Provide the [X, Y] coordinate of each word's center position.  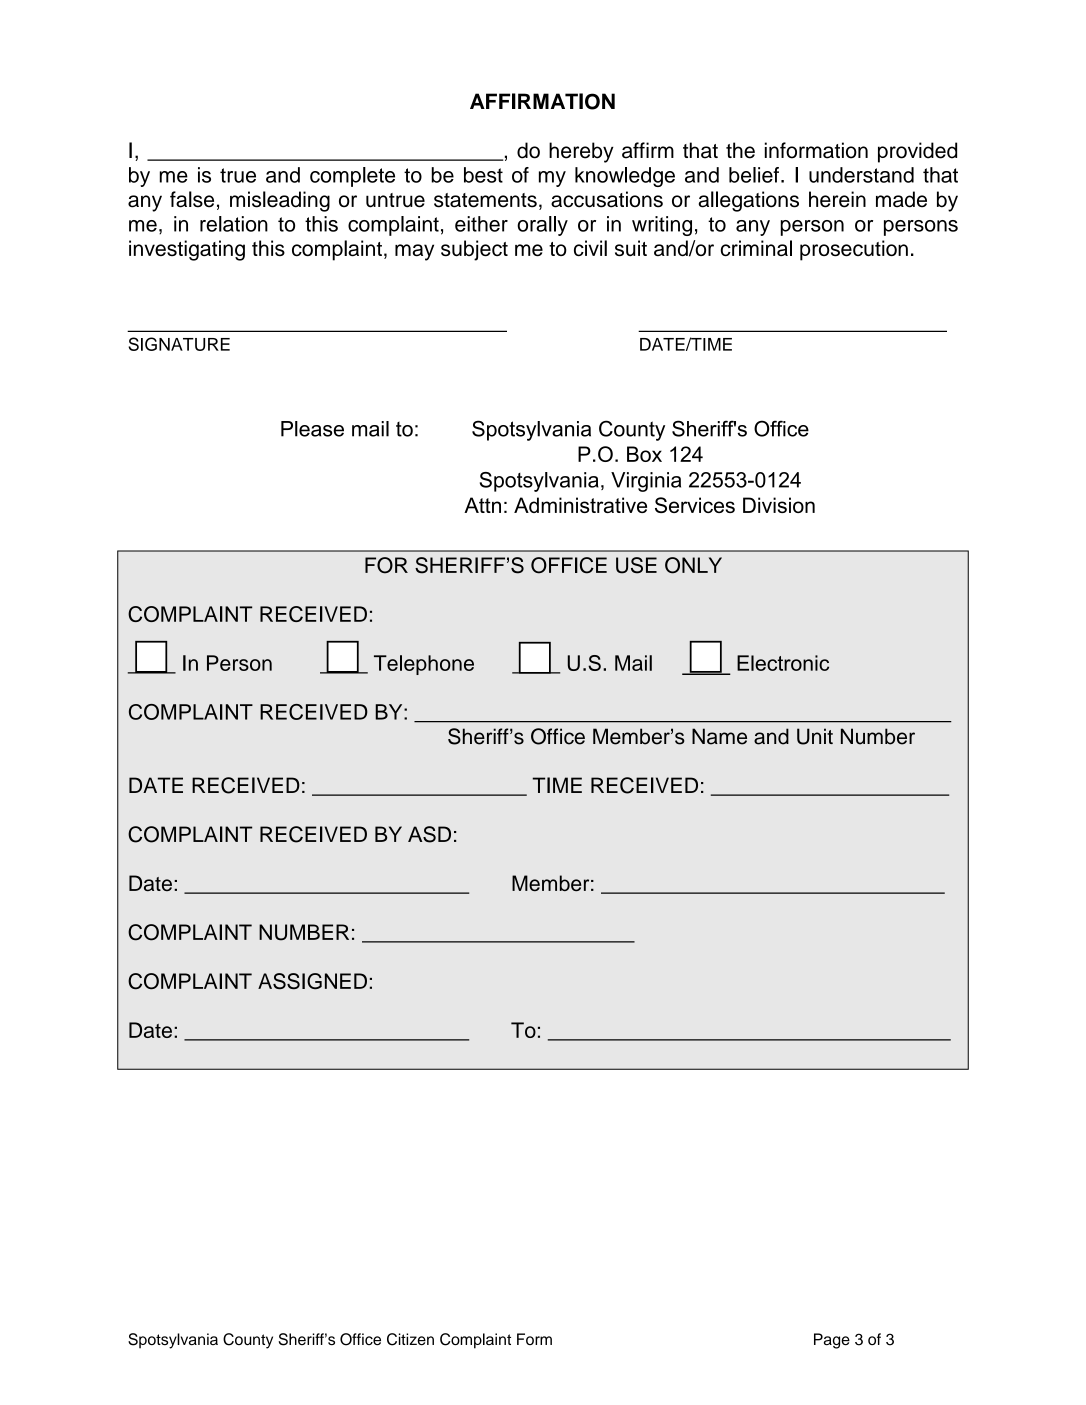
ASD [429, 834]
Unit [815, 736]
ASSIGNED [312, 981]
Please [312, 429]
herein [837, 199]
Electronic [783, 663]
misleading [280, 201]
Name [719, 736]
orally [542, 226]
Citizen [410, 1339]
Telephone [424, 665]
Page [832, 1341]
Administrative [580, 505]
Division [779, 505]
